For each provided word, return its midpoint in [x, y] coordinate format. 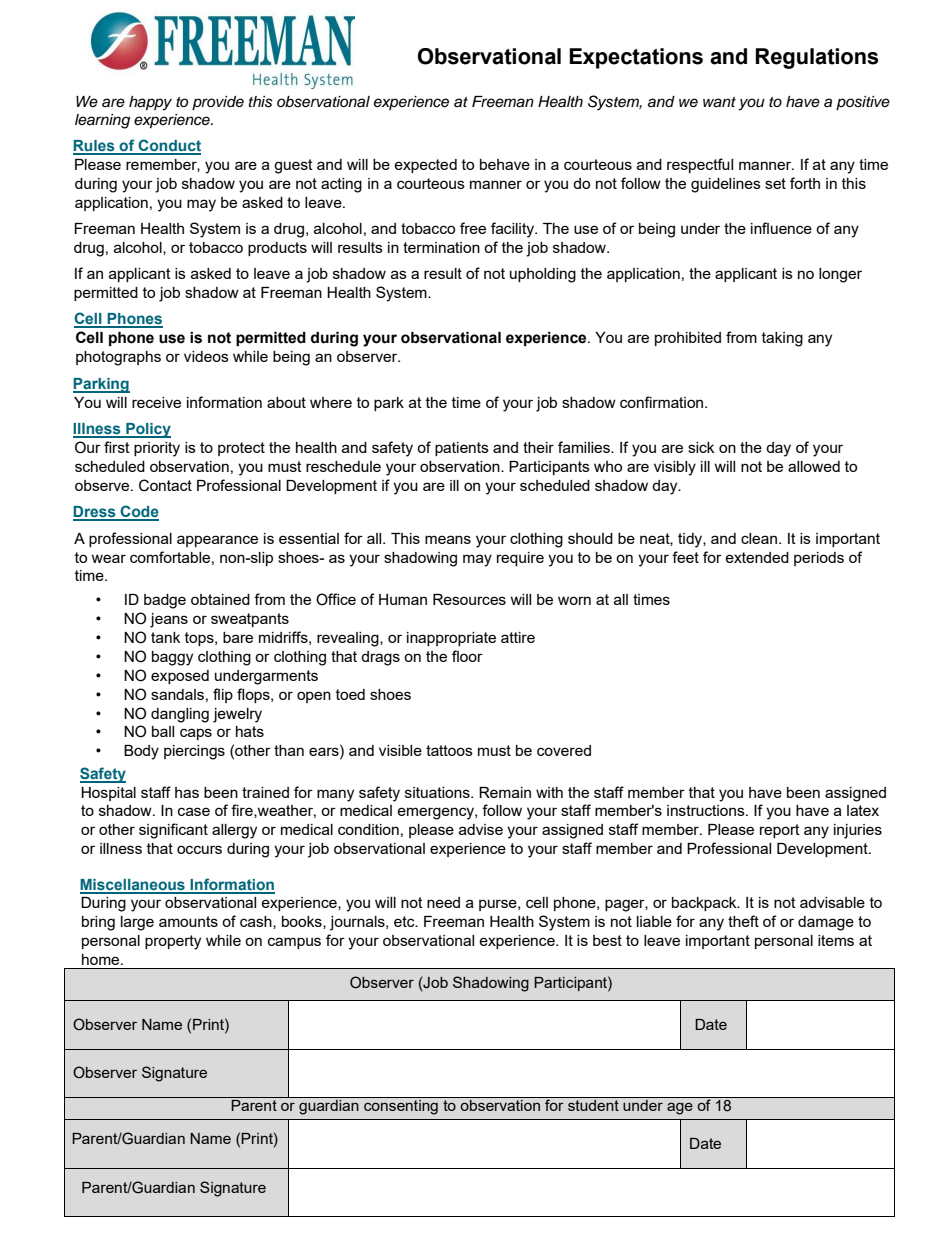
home [102, 959]
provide [218, 103]
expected [425, 166]
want [719, 102]
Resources [469, 599]
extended [757, 557]
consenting [401, 1107]
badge [165, 601]
